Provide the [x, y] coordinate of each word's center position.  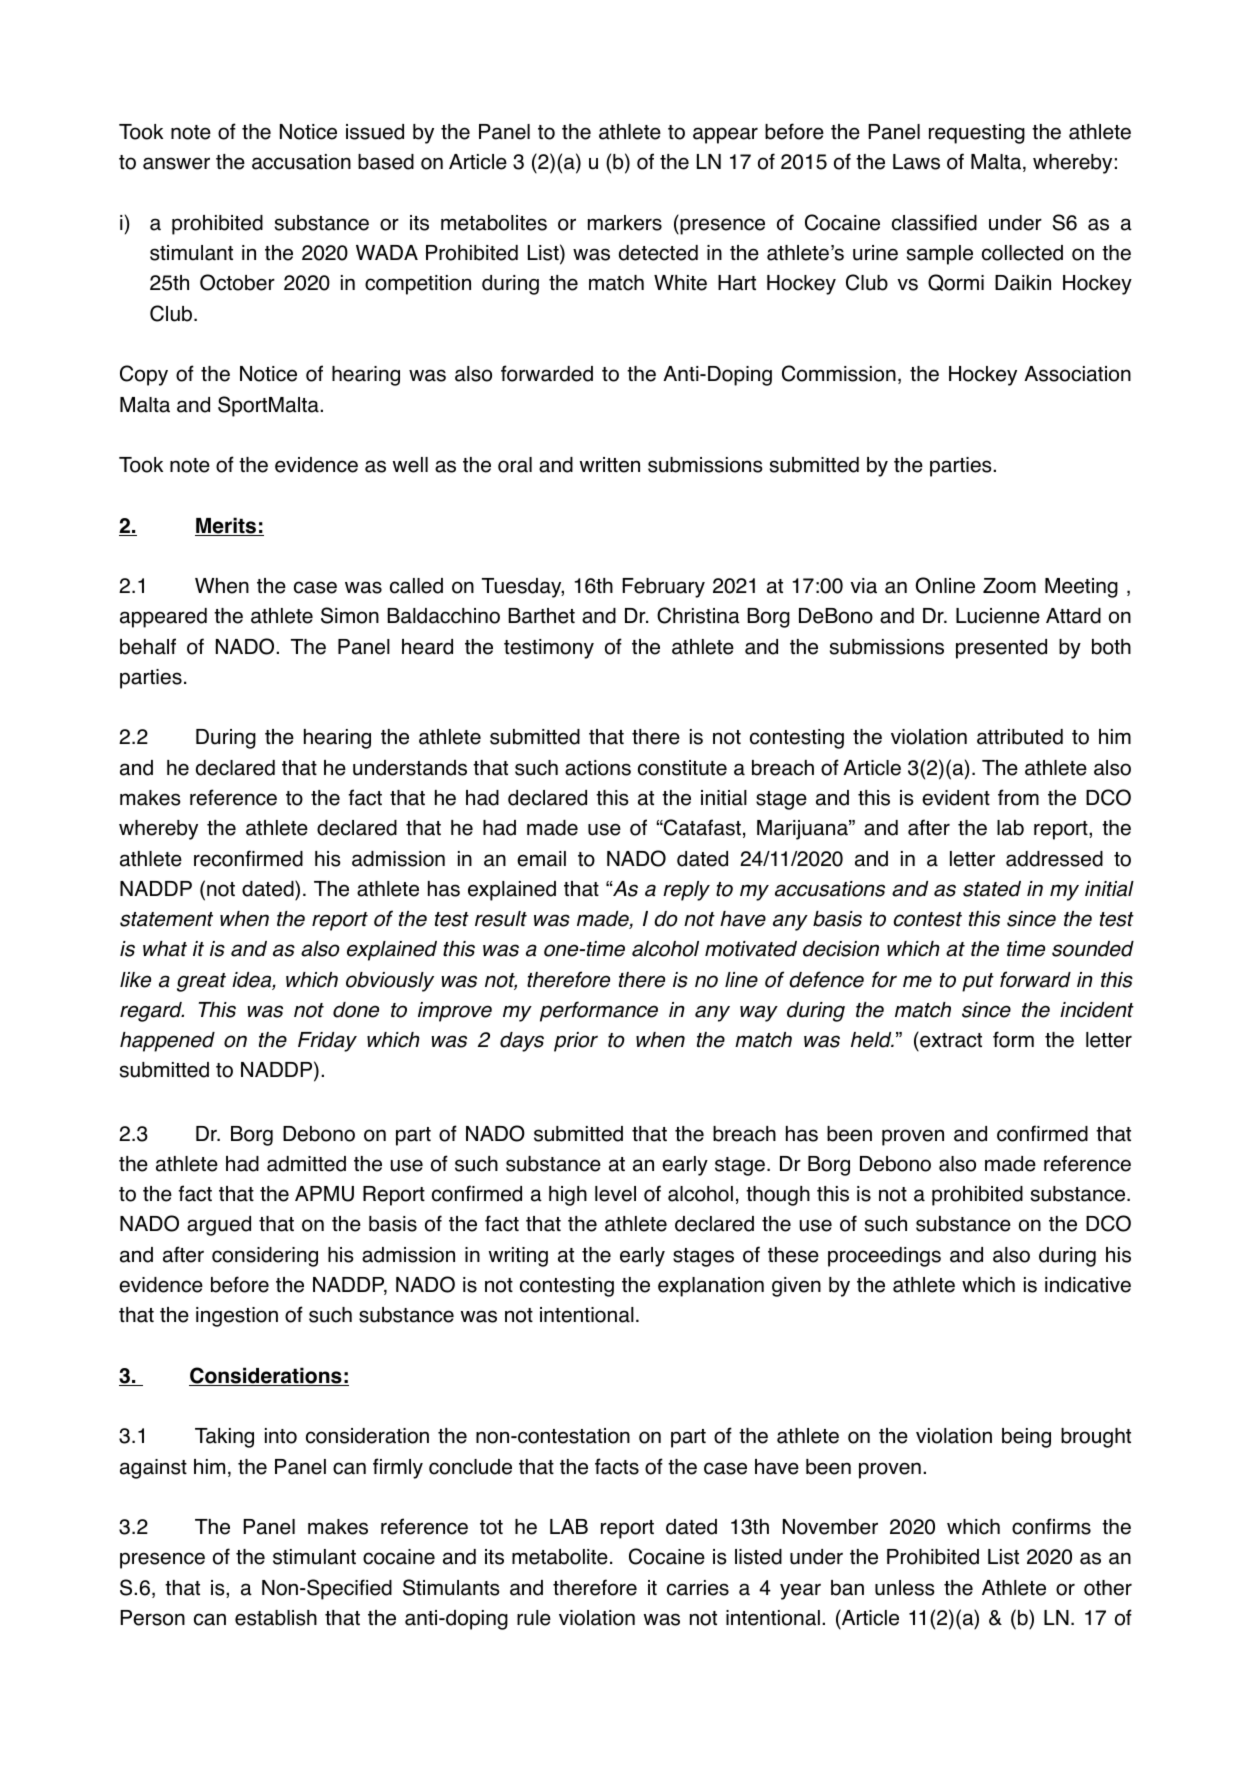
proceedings [884, 1257]
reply [686, 891]
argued [219, 1226]
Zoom [1009, 586]
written [610, 465]
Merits [226, 526]
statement [166, 919]
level [615, 1194]
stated [992, 889]
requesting [977, 134]
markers [625, 223]
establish [276, 1618]
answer [176, 163]
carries [698, 1588]
